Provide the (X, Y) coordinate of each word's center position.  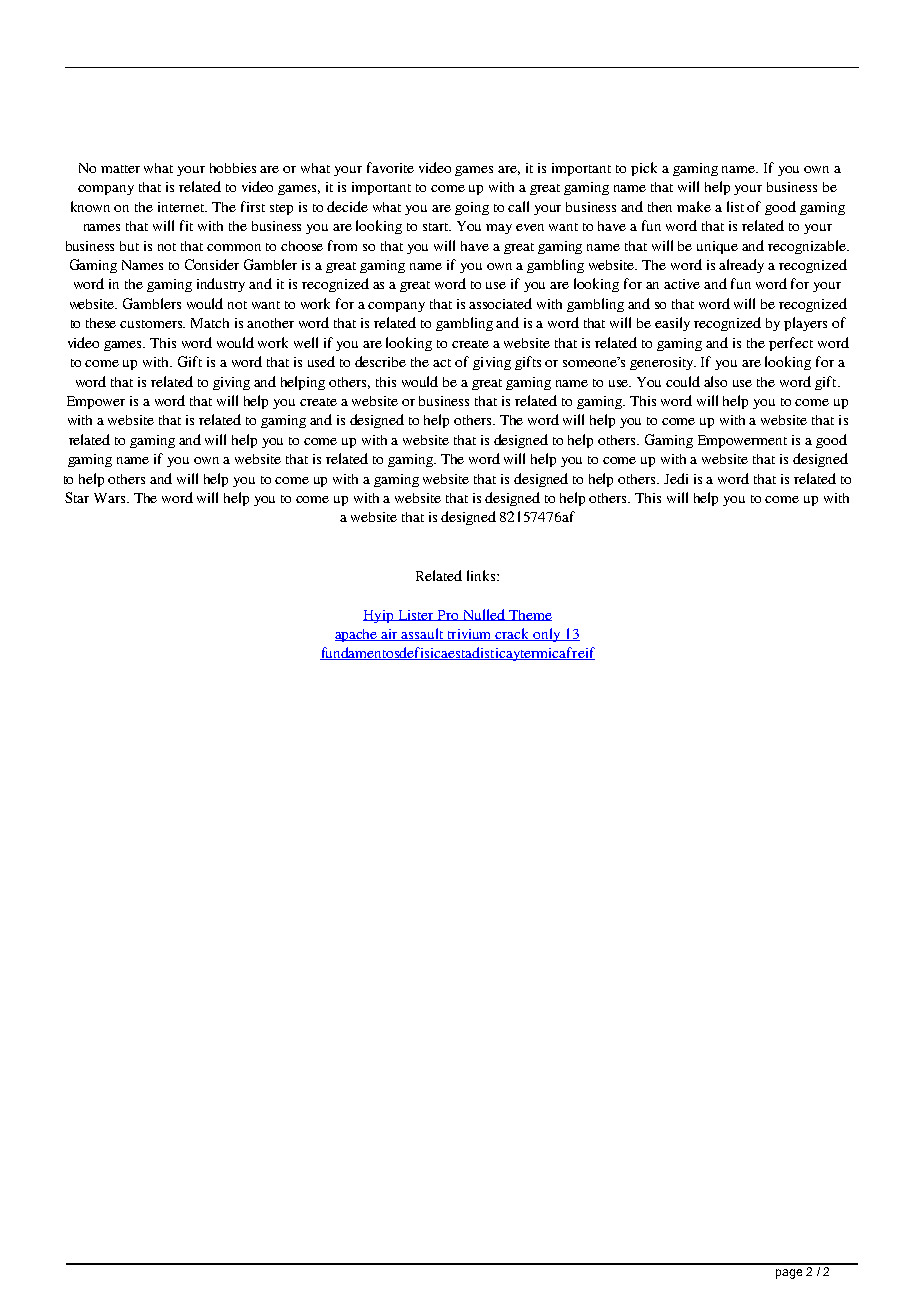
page (789, 1274)
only (547, 635)
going (472, 208)
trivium (470, 635)
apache (357, 635)
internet (182, 207)
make (694, 206)
